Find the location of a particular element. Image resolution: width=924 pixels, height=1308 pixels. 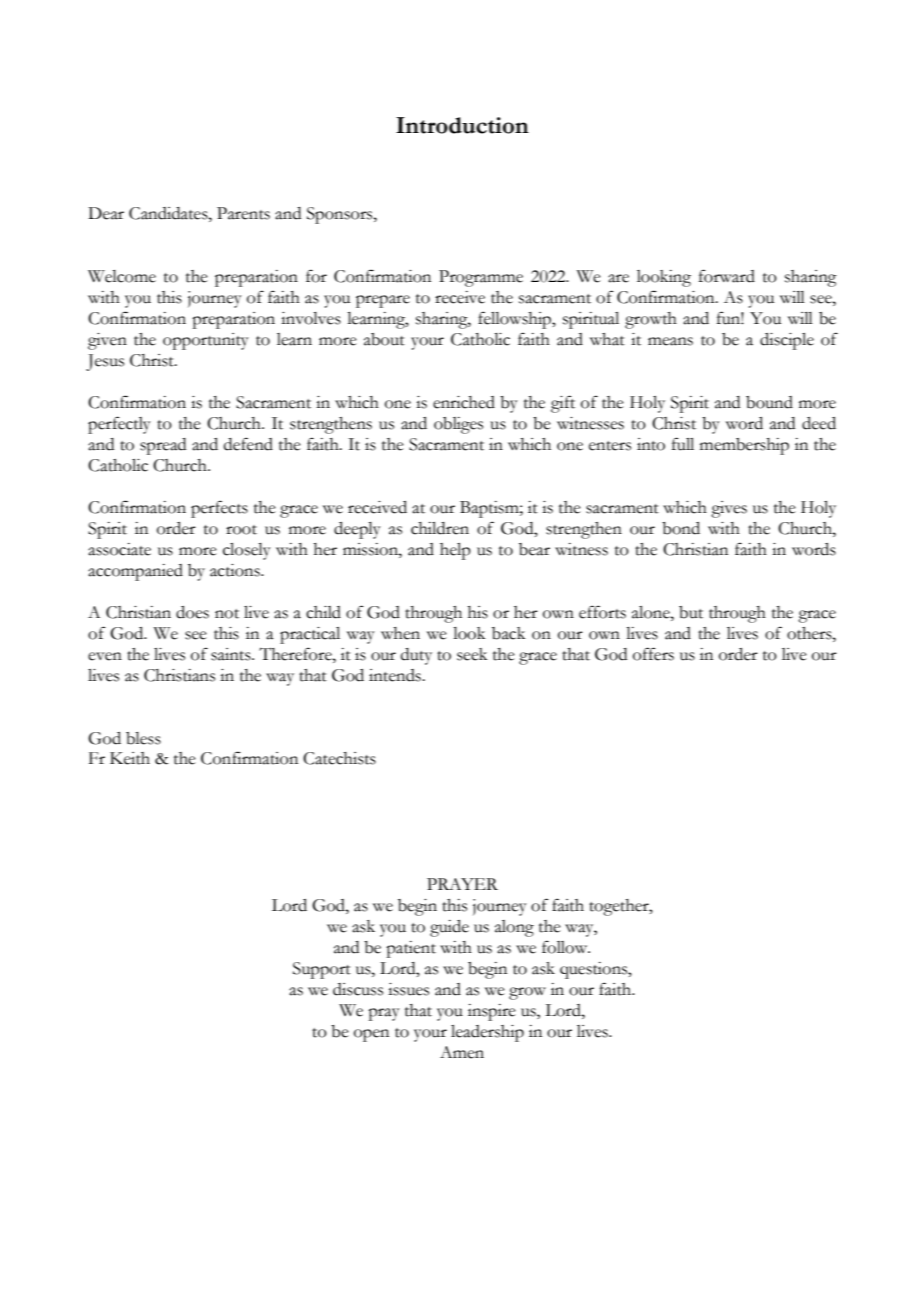

Introduction is located at coordinates (462, 125).
